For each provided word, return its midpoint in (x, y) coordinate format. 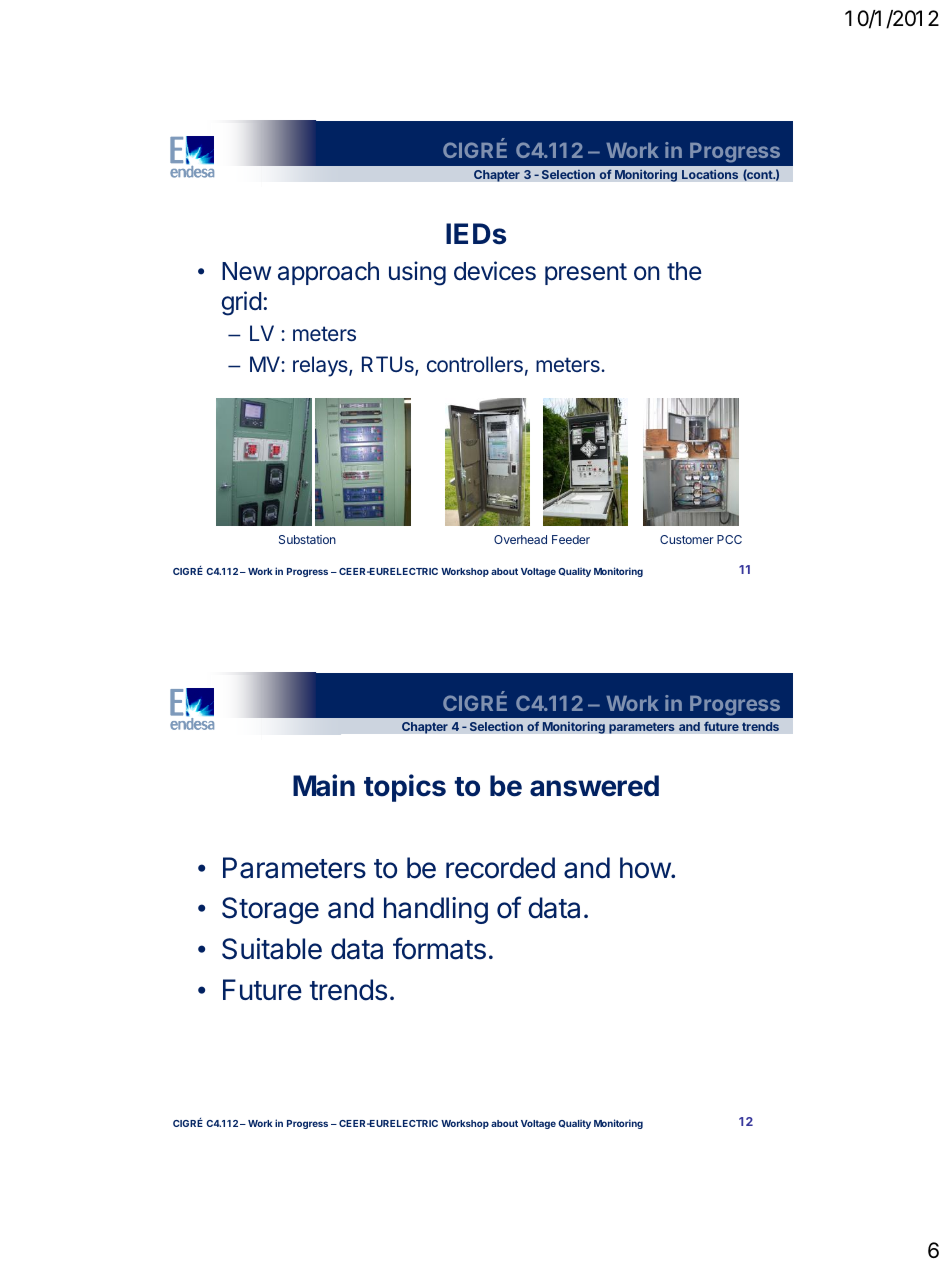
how (646, 868)
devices (495, 271)
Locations (710, 174)
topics (405, 788)
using (417, 273)
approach (328, 273)
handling (436, 910)
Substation (307, 539)
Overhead (520, 539)
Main (324, 785)
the (684, 271)
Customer (687, 539)
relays (321, 366)
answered (594, 786)
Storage (270, 910)
